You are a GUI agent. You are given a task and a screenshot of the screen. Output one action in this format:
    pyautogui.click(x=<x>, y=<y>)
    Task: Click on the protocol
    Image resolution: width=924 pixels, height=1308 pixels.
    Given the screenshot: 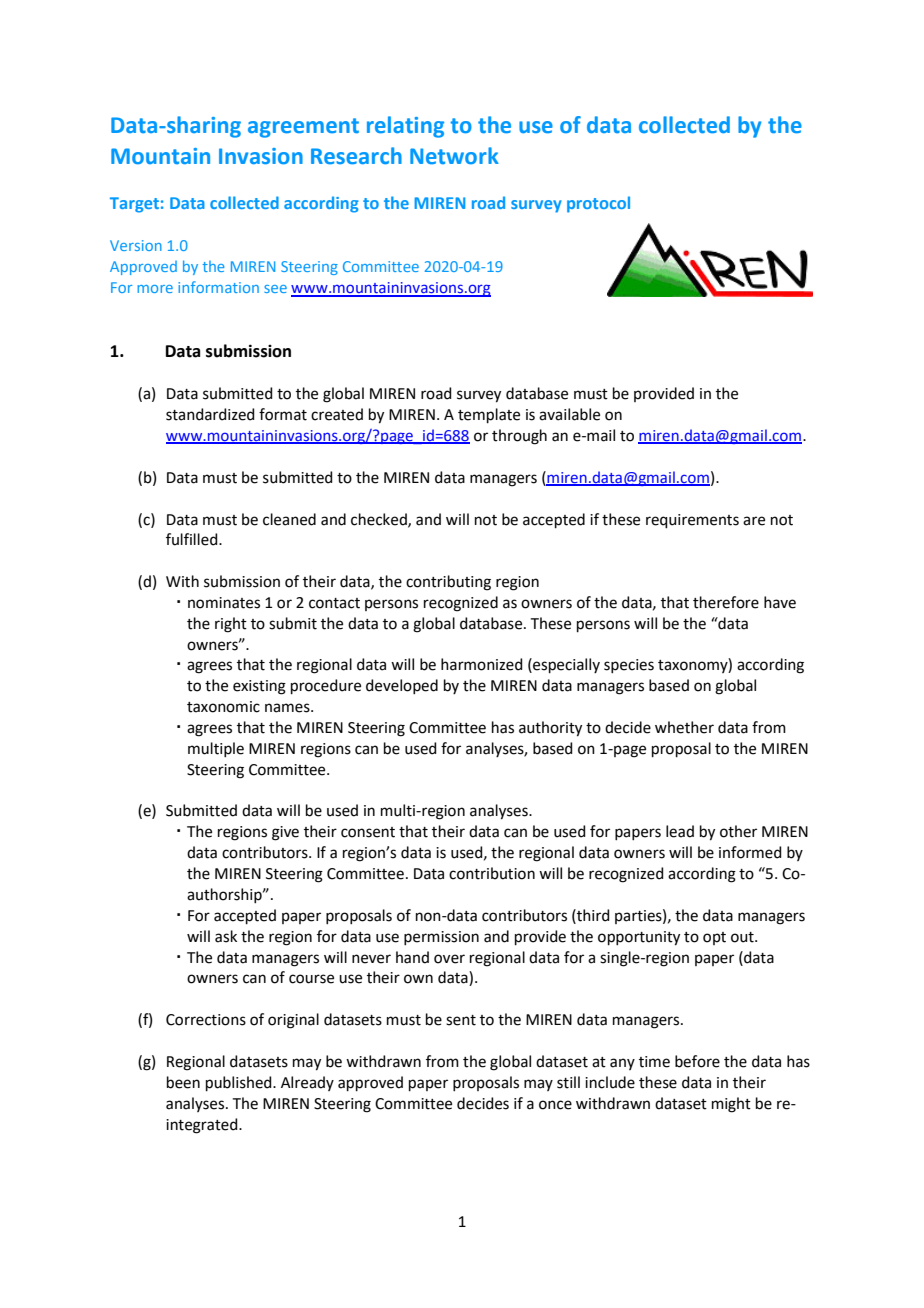 What is the action you would take?
    pyautogui.click(x=598, y=204)
